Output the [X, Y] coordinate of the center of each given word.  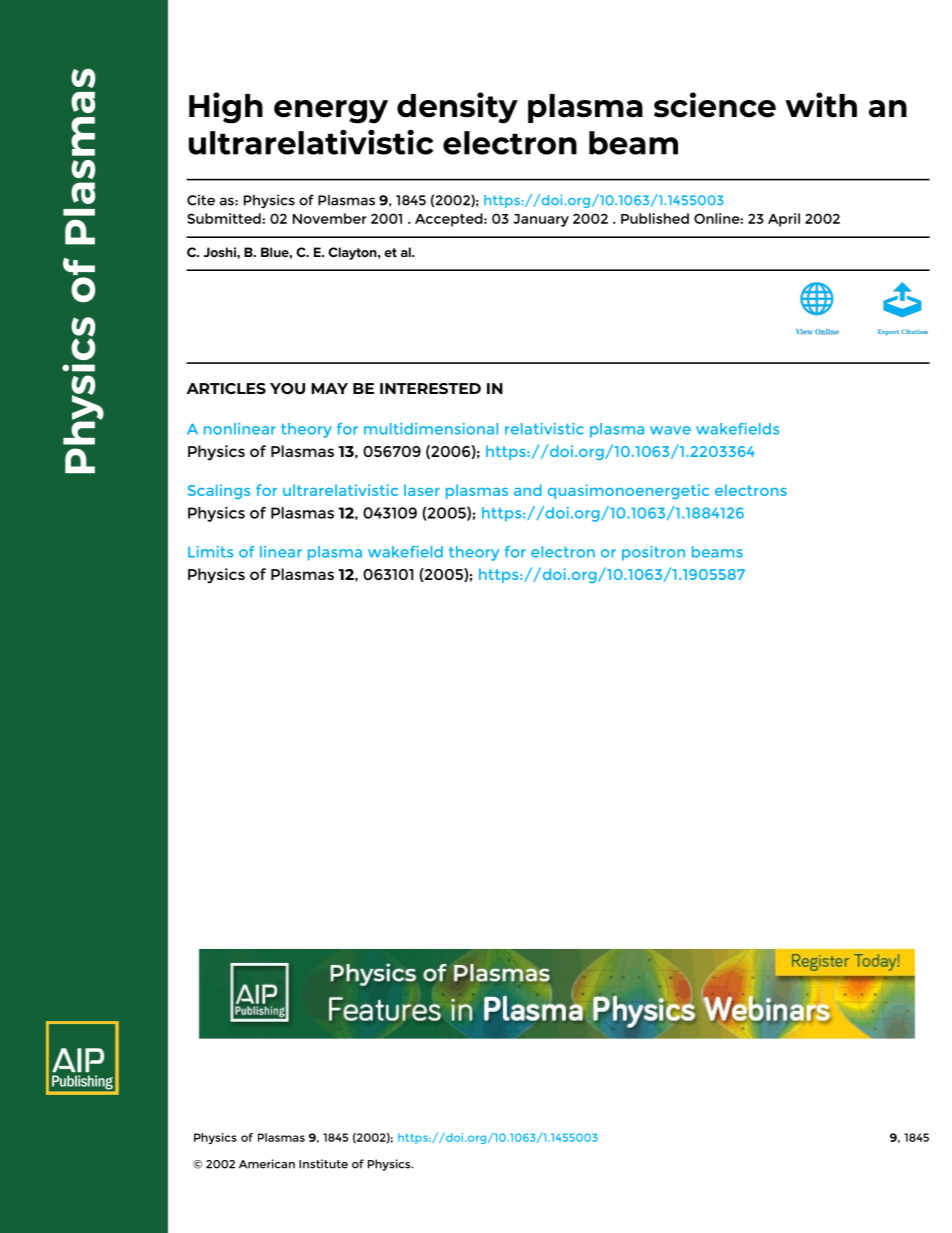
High [226, 108]
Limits [210, 552]
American [267, 1164]
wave [670, 430]
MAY [329, 388]
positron [653, 553]
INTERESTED [430, 388]
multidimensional [431, 429]
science [715, 105]
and [528, 490]
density [457, 108]
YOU [287, 388]
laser [422, 490]
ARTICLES [226, 388]
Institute [323, 1164]
